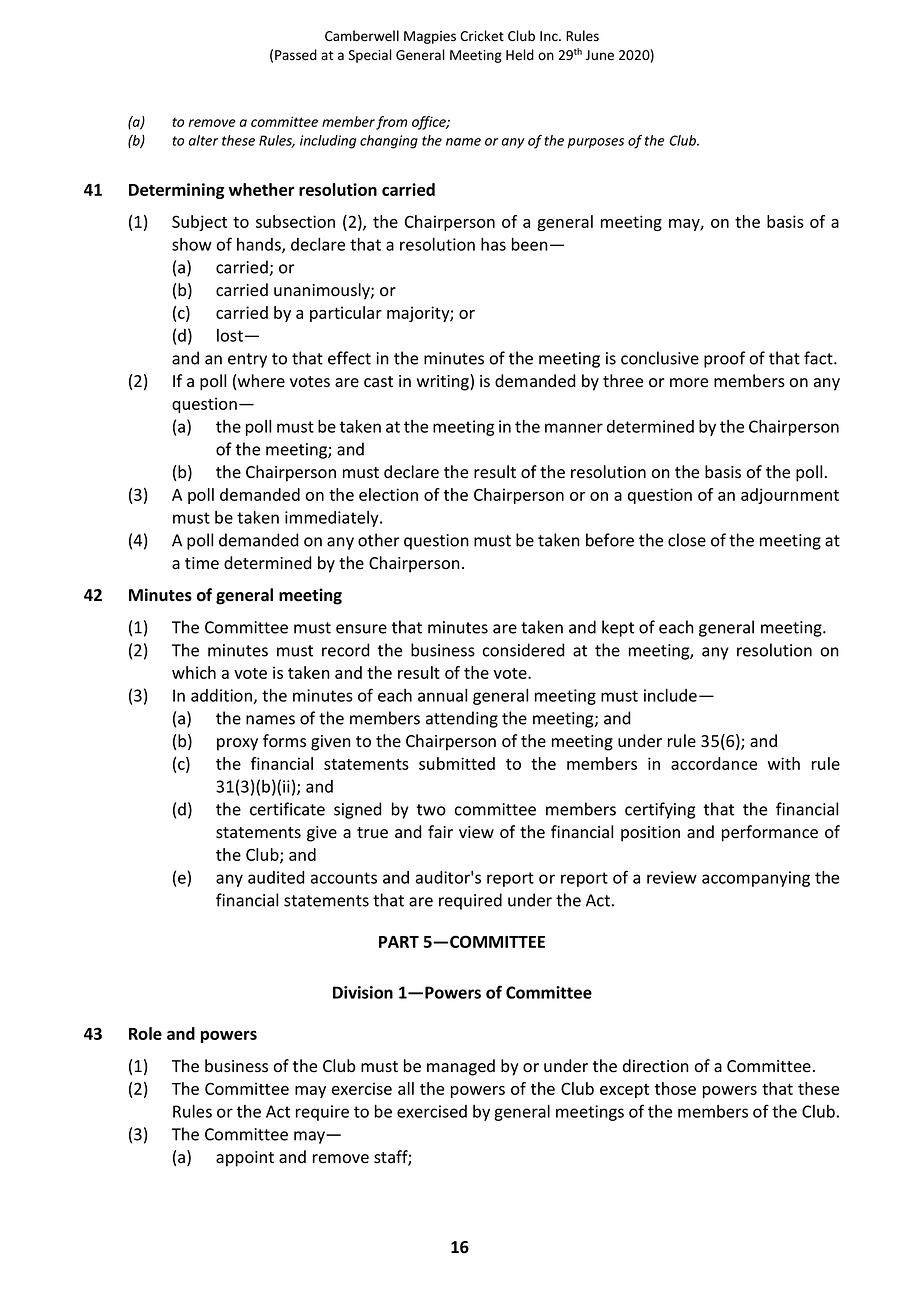  Describe the element at coordinates (756, 879) in the screenshot. I see `accompanying` at that location.
